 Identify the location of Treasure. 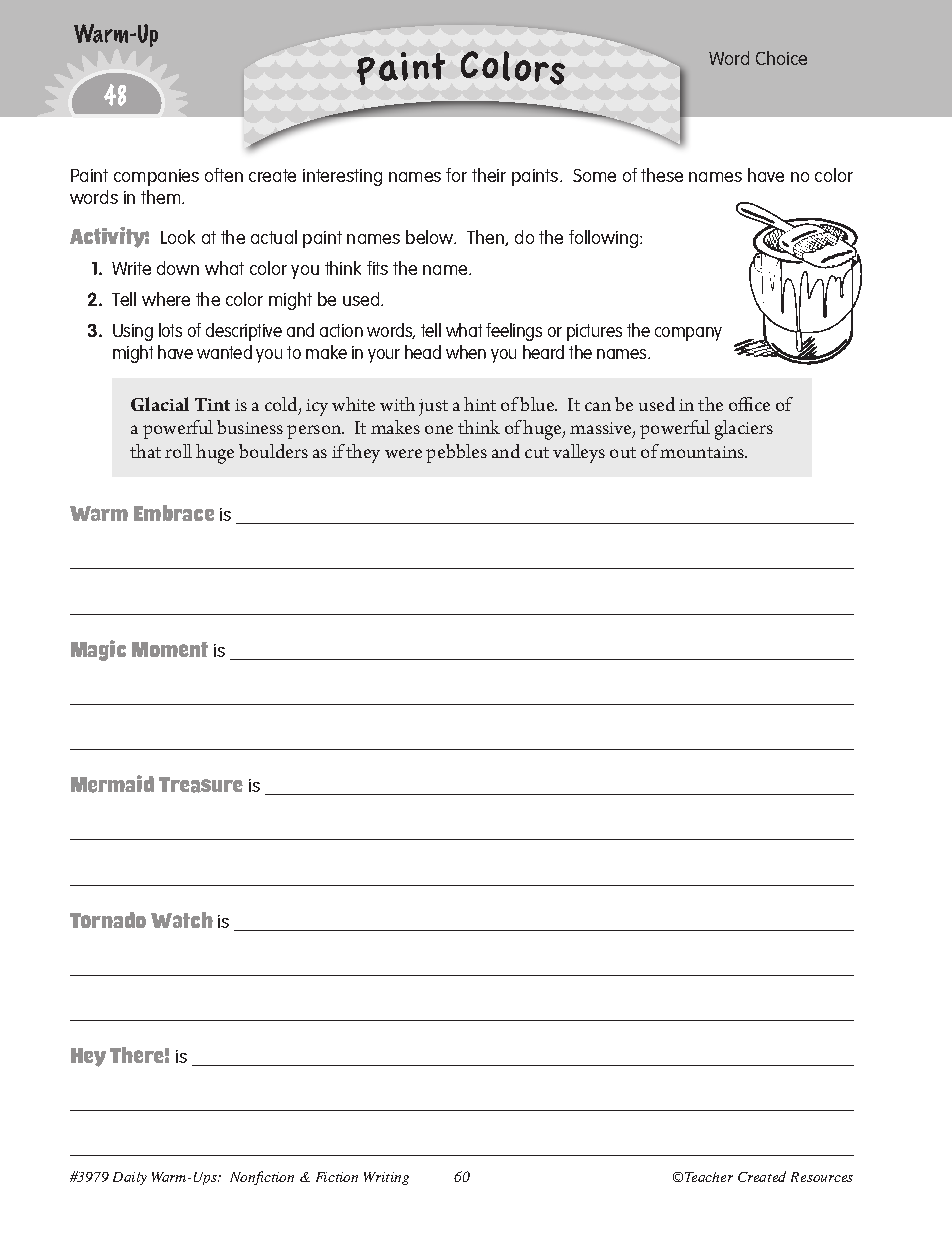
(201, 785).
